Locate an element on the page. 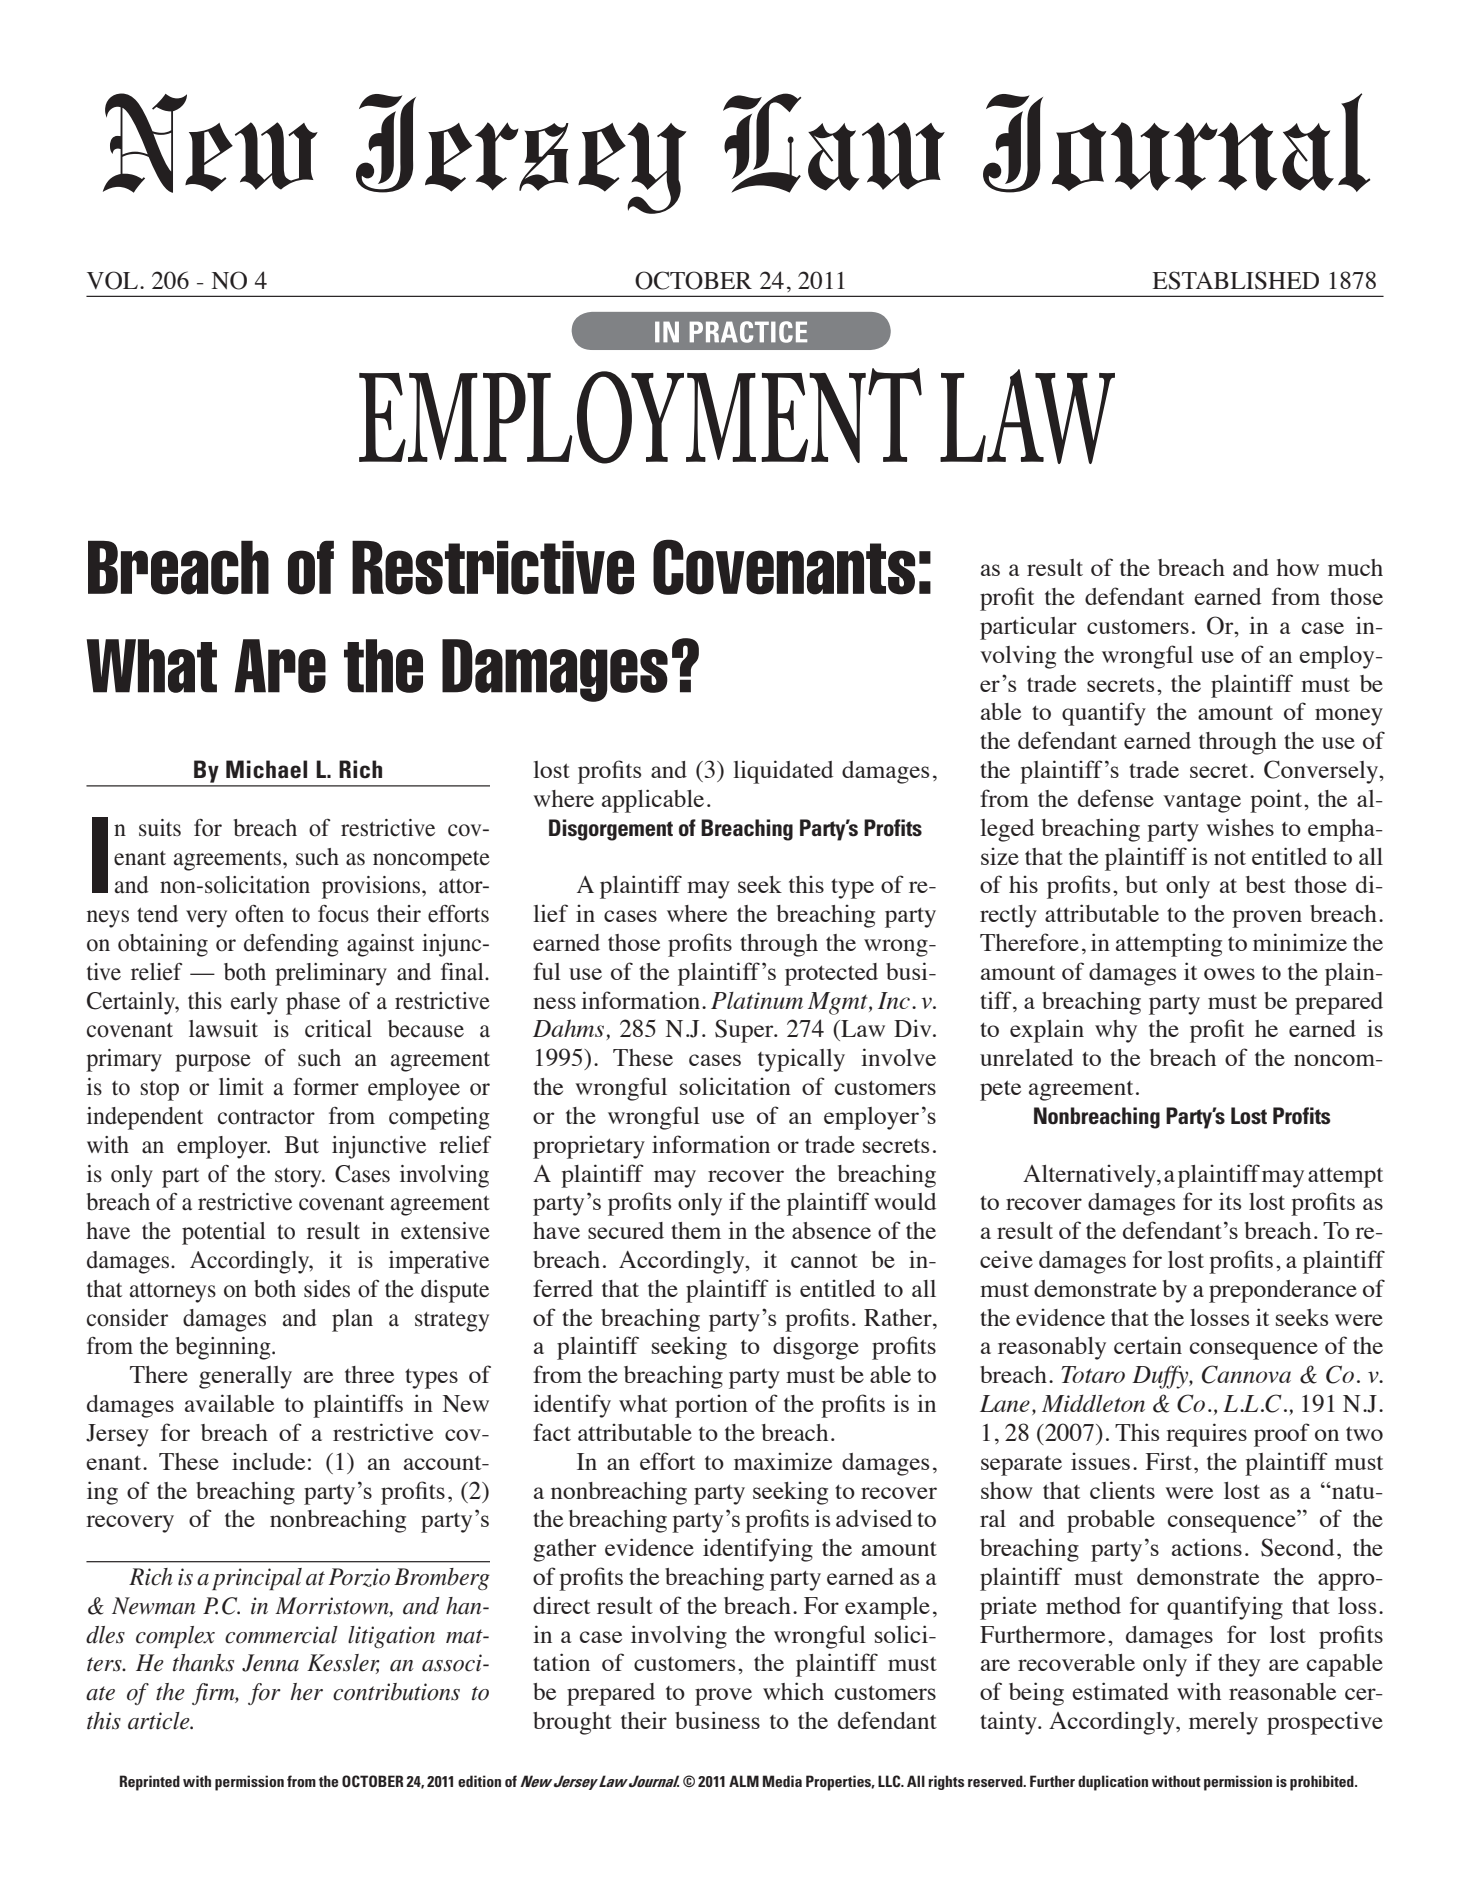  Michael is located at coordinates (266, 769).
